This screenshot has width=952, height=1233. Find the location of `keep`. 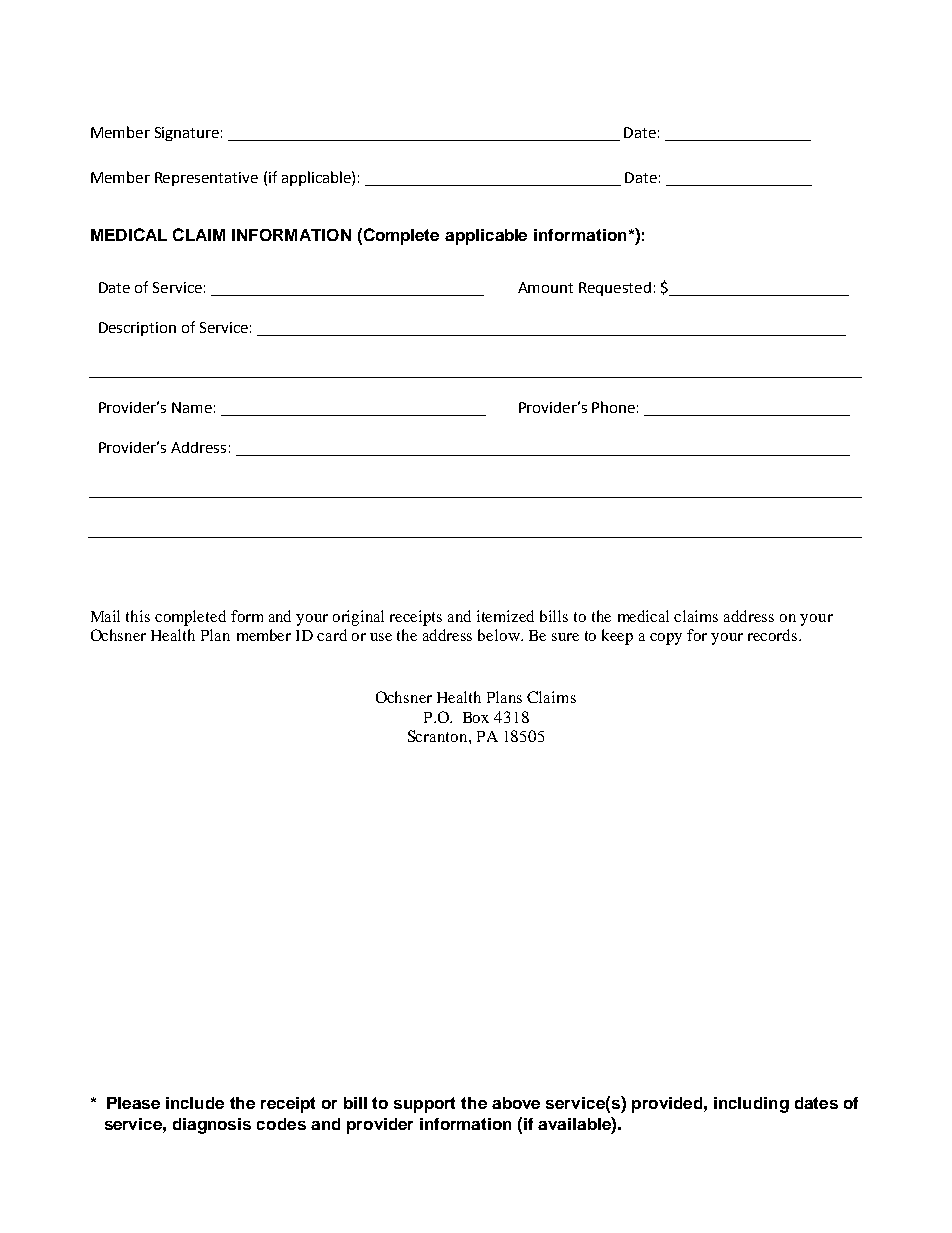

keep is located at coordinates (617, 637).
